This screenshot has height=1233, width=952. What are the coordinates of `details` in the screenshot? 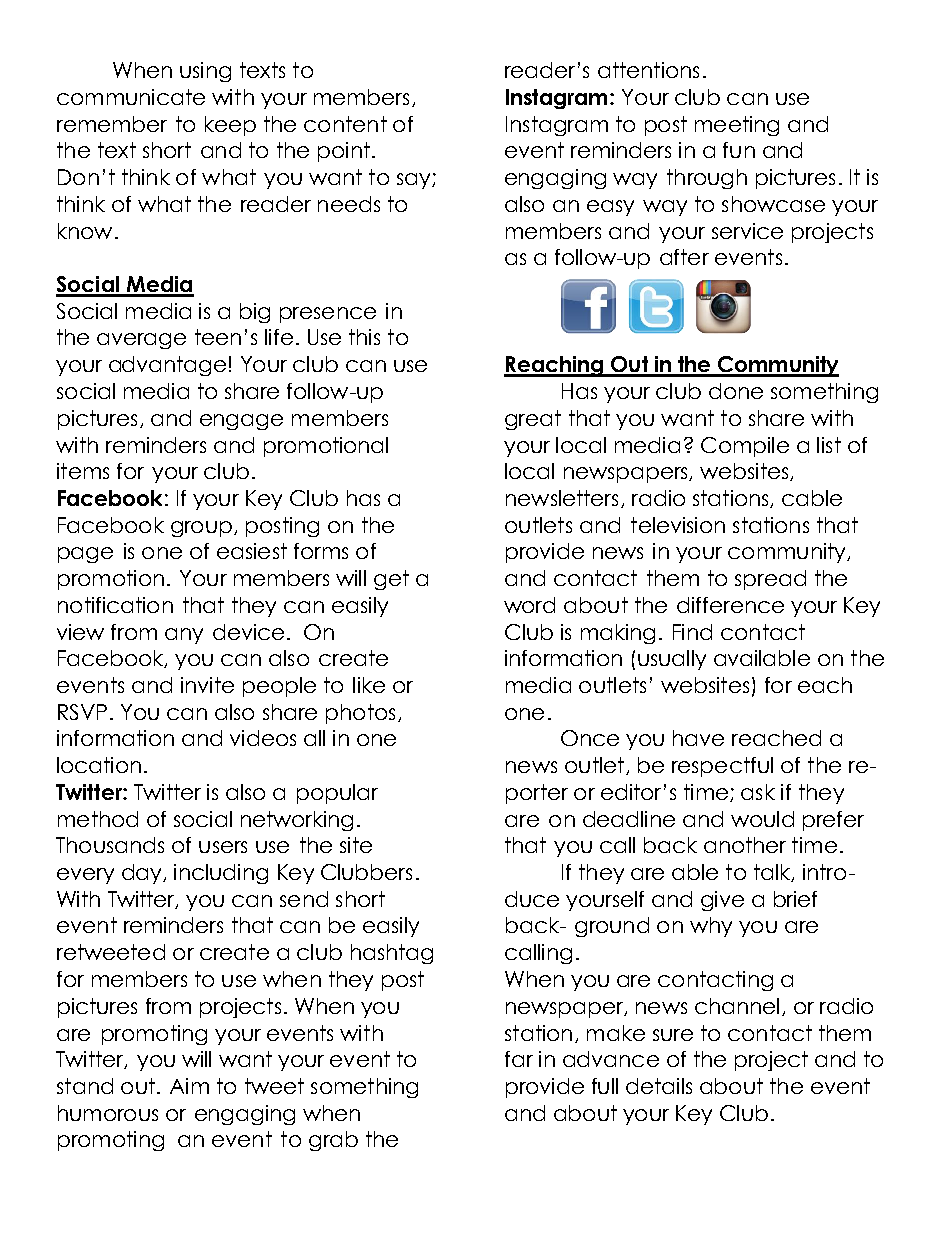 It's located at (659, 1086).
